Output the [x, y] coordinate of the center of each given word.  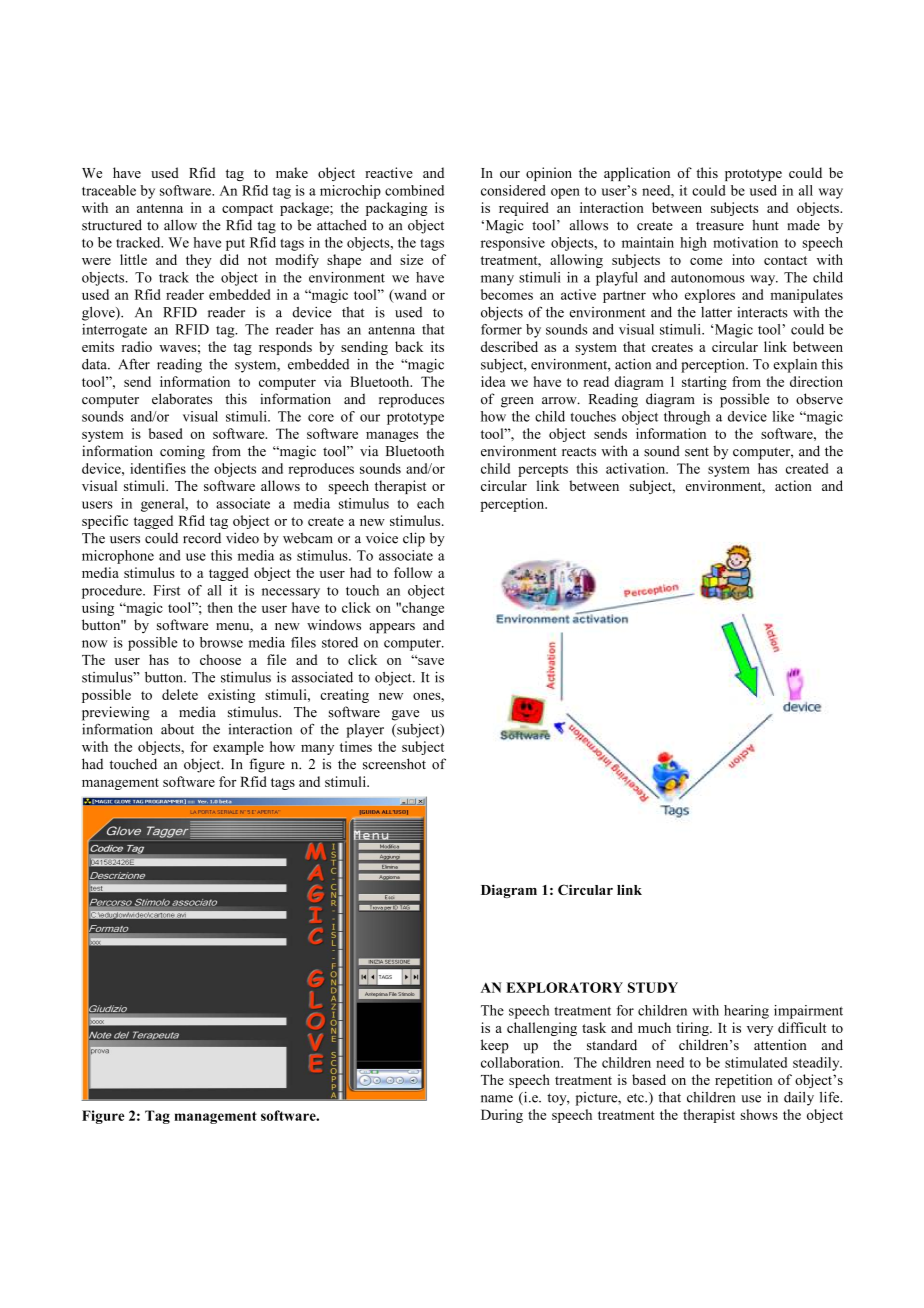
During [502, 1116]
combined [414, 190]
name [497, 1099]
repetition [744, 1081]
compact [247, 210]
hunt [765, 225]
